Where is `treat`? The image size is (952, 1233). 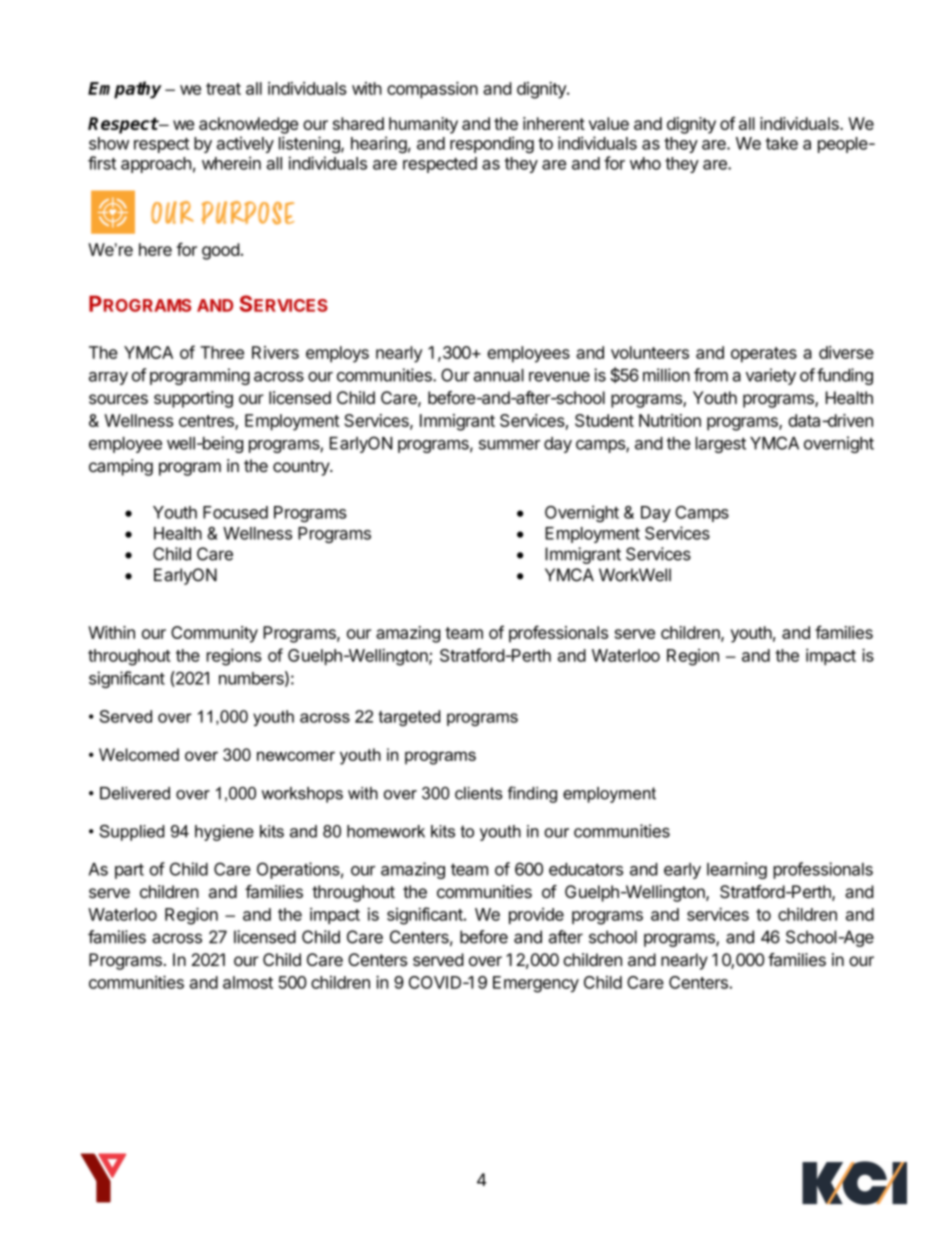 treat is located at coordinates (223, 89).
